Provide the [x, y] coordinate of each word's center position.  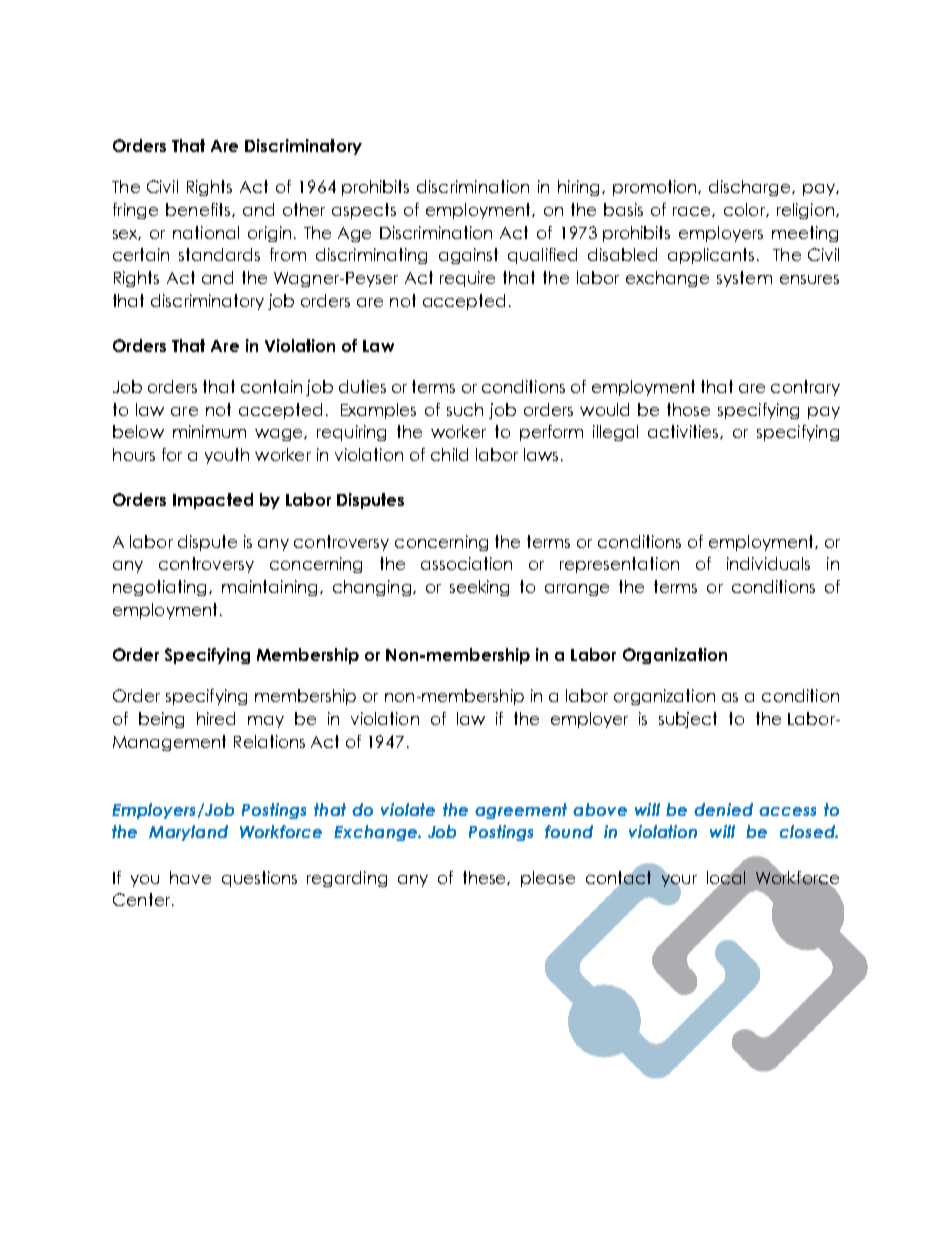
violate [408, 809]
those [688, 409]
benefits [199, 210]
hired [216, 718]
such [465, 409]
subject [688, 720]
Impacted [213, 501]
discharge [751, 188]
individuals [768, 563]
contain [271, 386]
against [468, 256]
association [466, 563]
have [190, 877]
